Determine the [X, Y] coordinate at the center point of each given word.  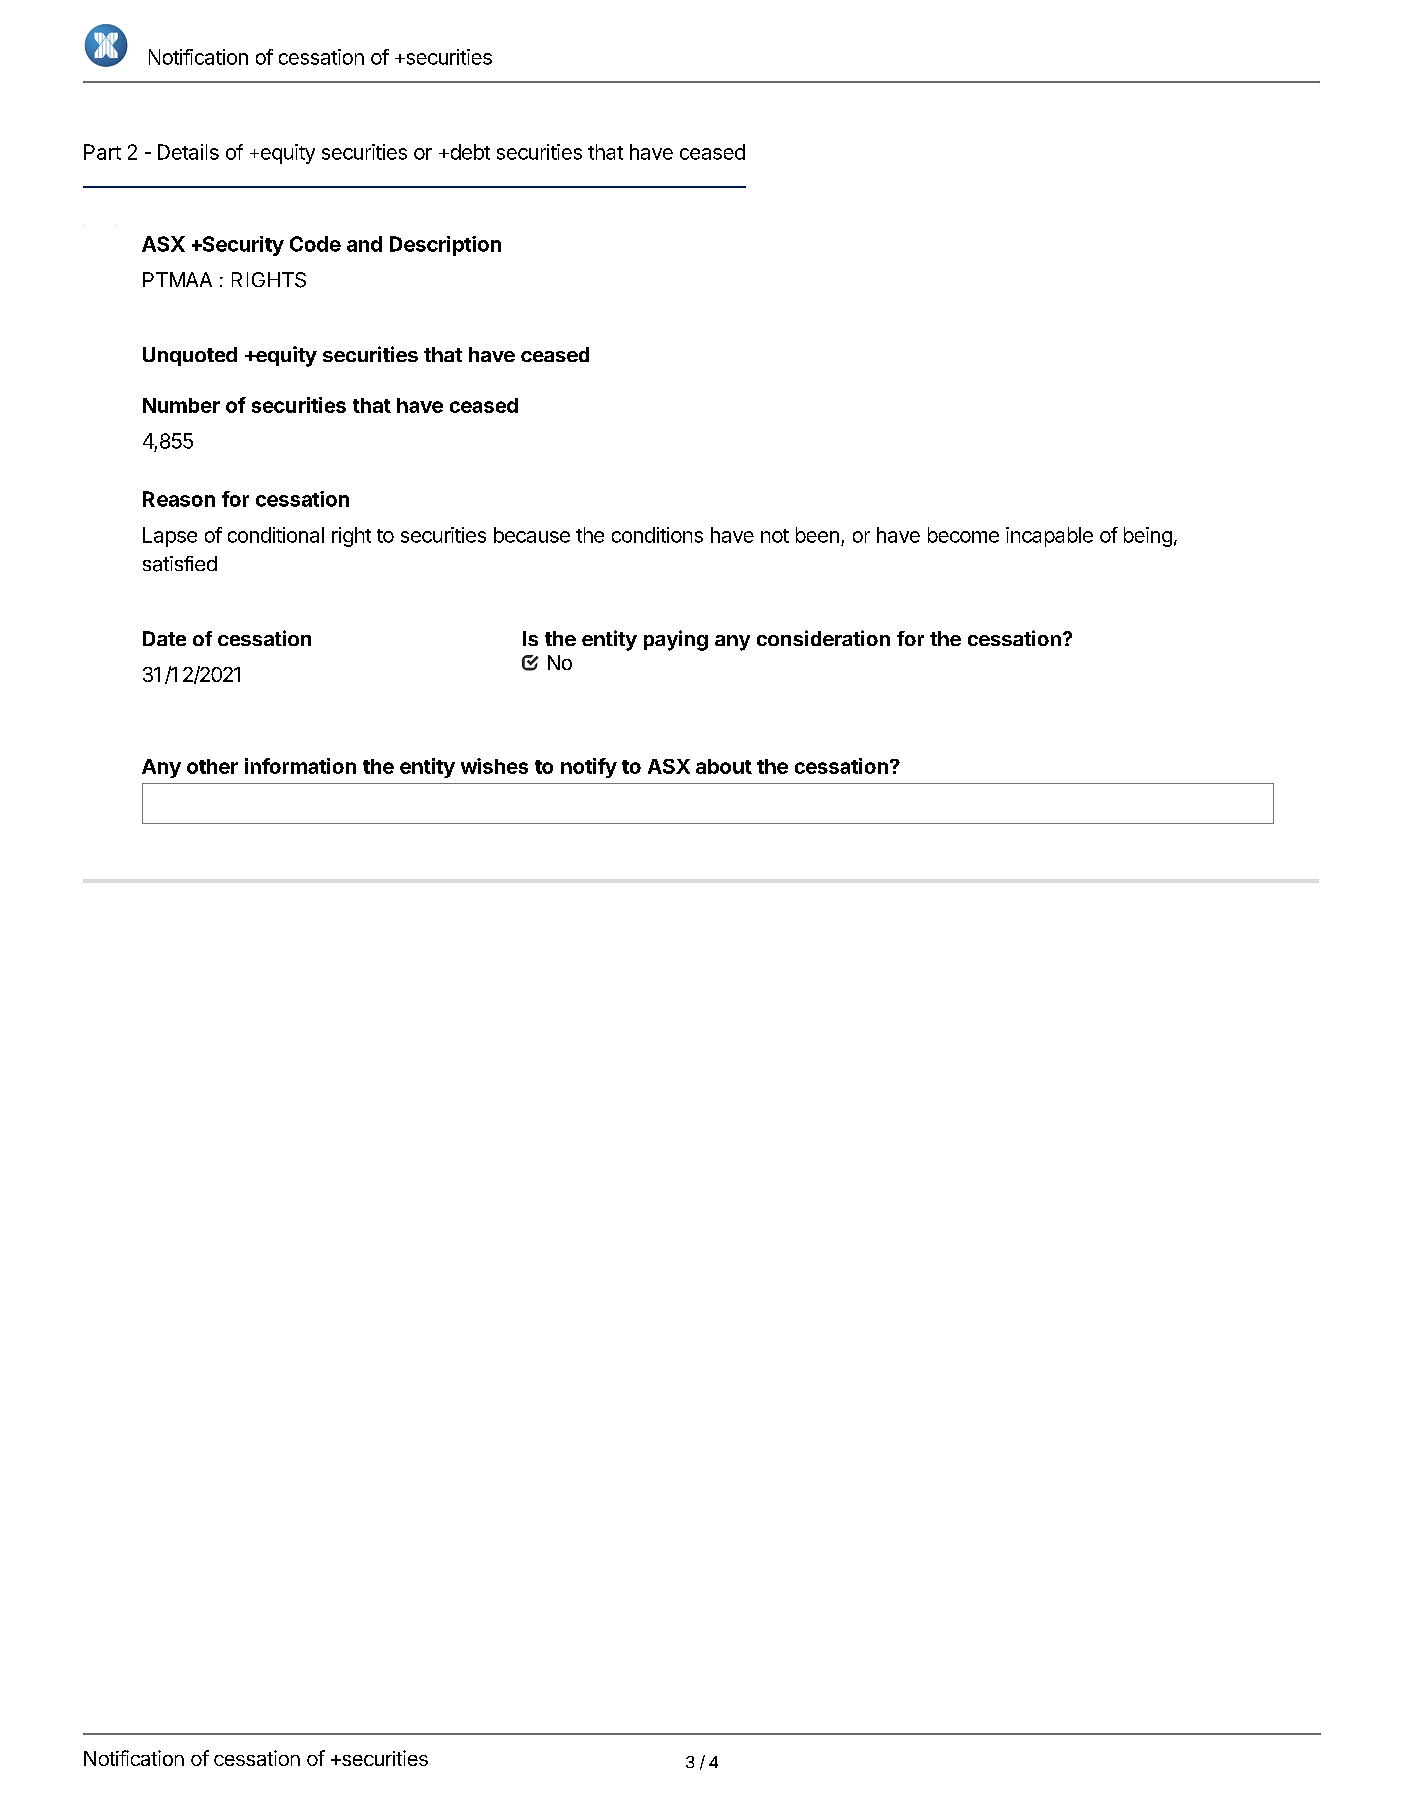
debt [469, 152]
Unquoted [190, 356]
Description [445, 246]
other [212, 766]
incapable [1049, 537]
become [963, 535]
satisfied [180, 564]
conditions [657, 535]
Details [188, 152]
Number [181, 405]
